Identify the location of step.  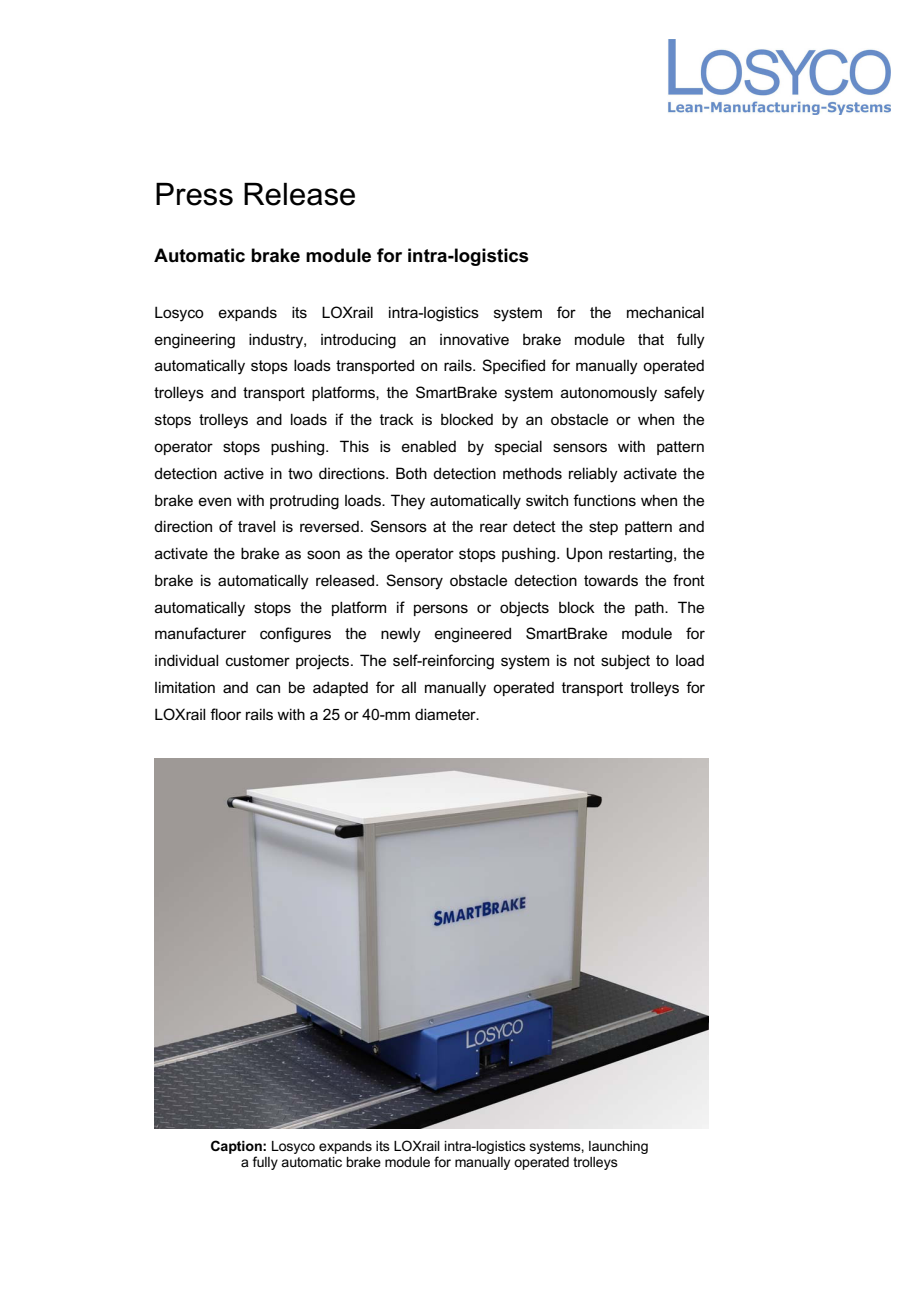
(603, 528).
